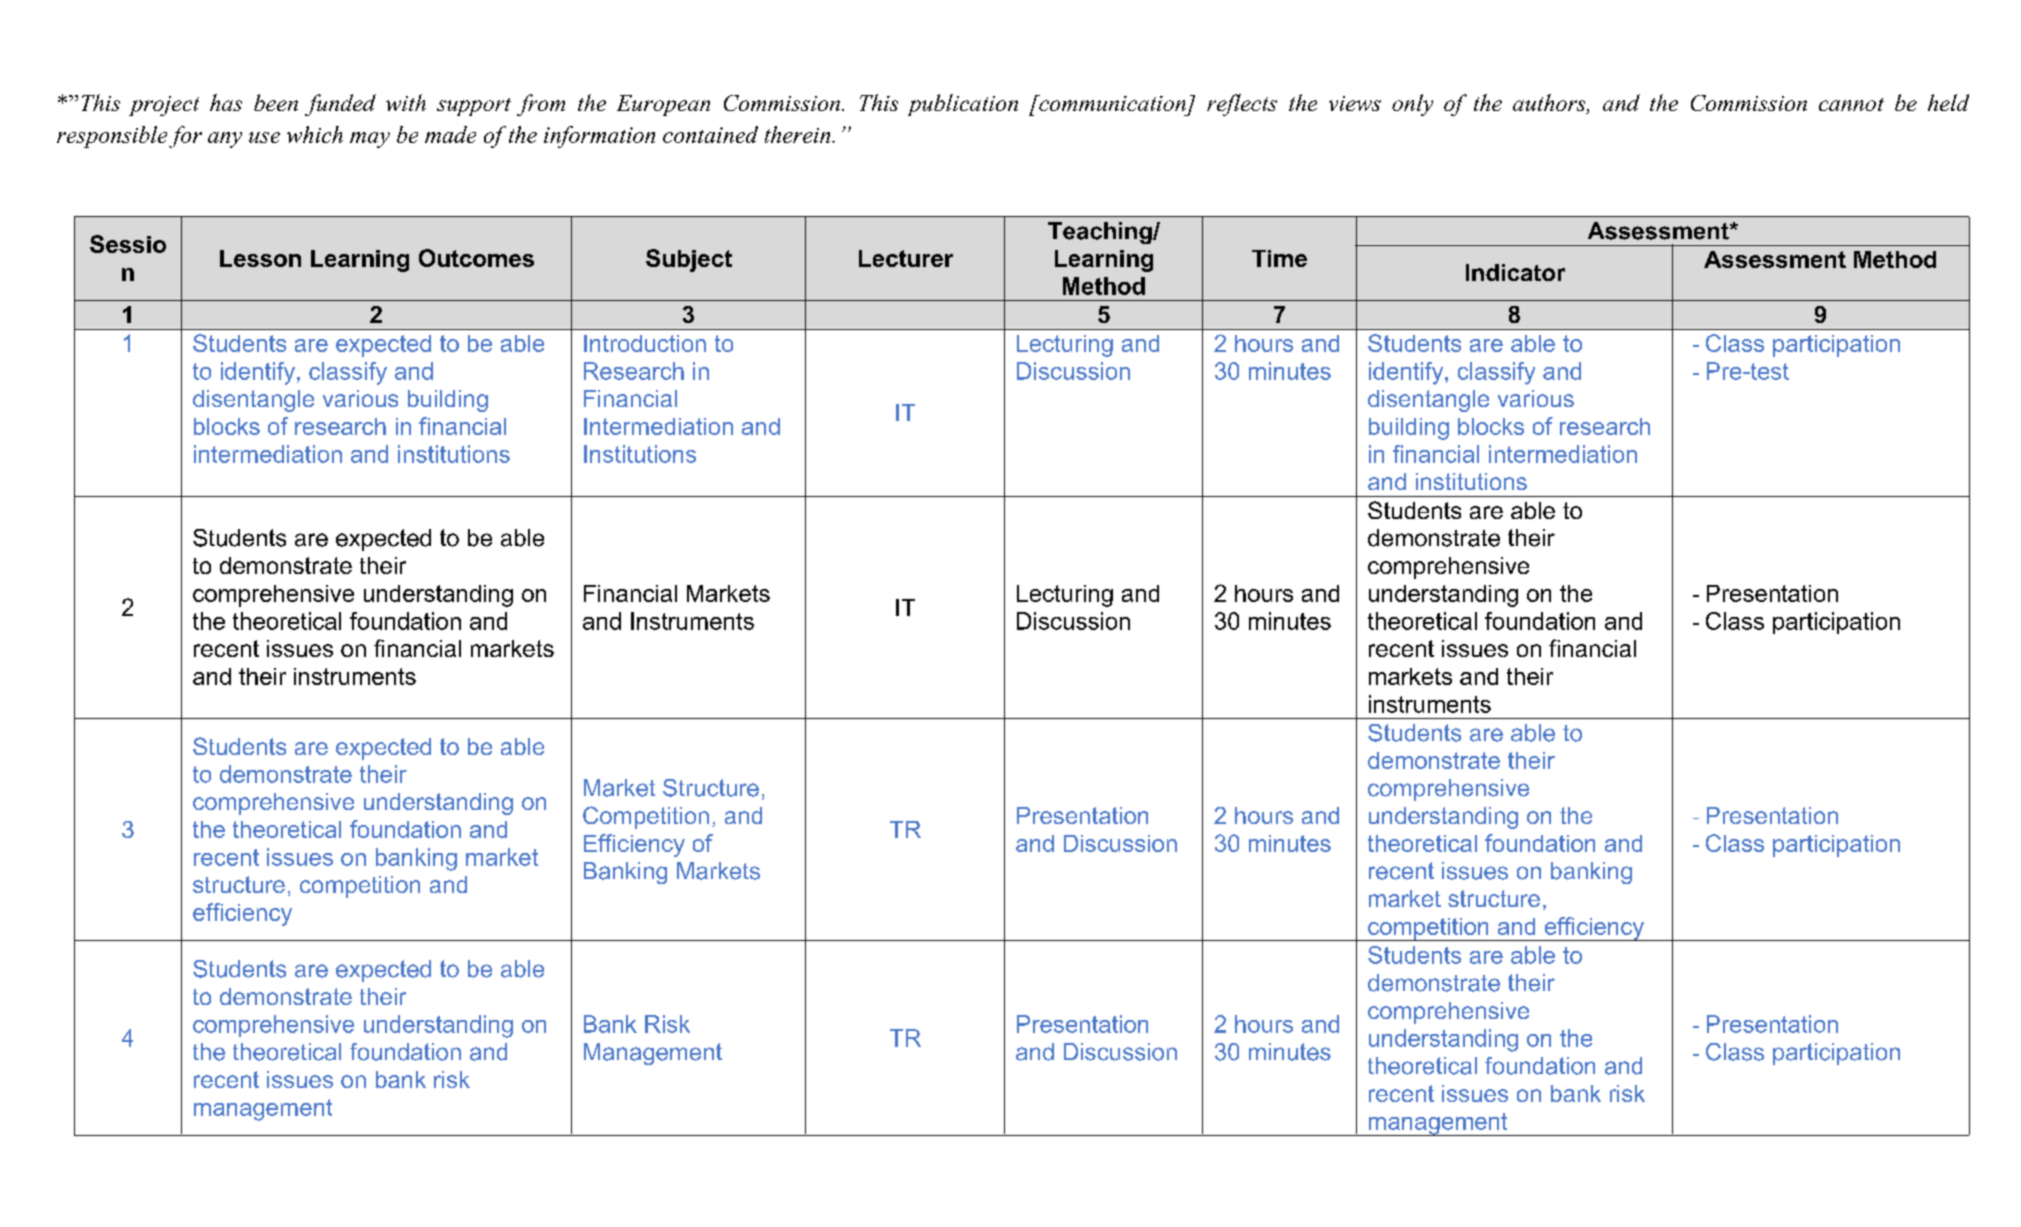 This screenshot has width=2021, height=1227. Describe the element at coordinates (645, 343) in the screenshot. I see `Introduction` at that location.
